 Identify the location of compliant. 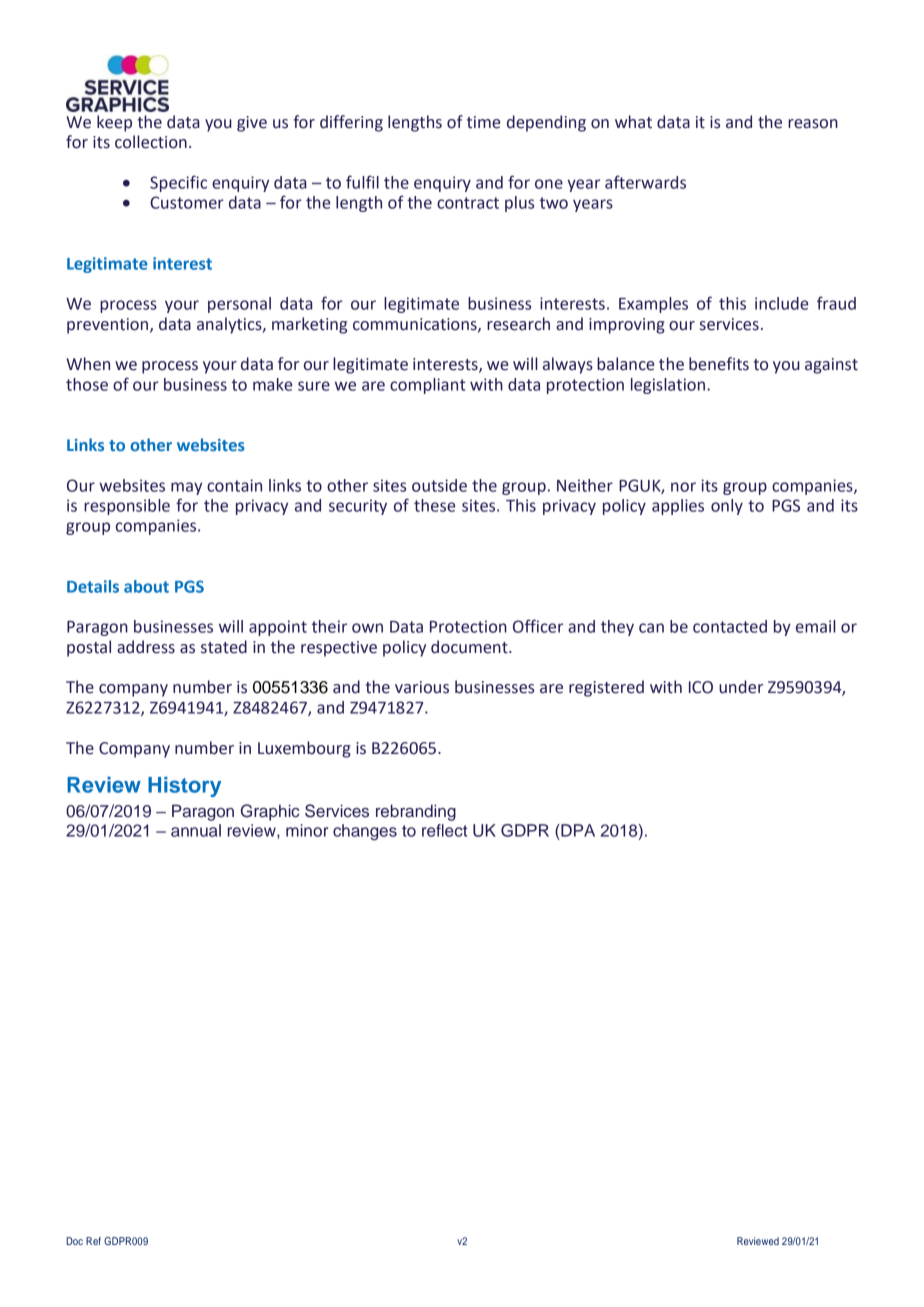
(428, 386).
